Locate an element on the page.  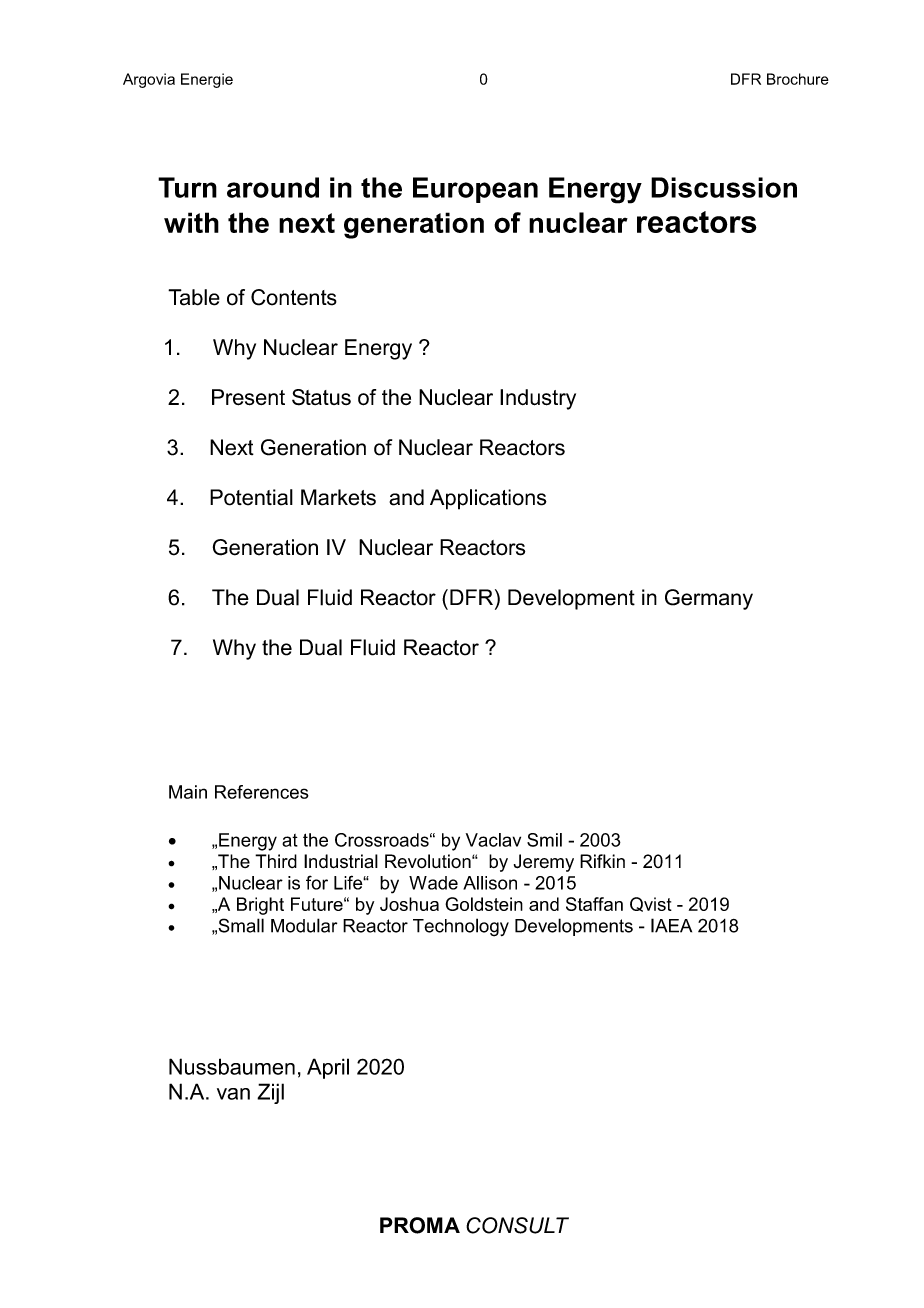
Wade is located at coordinates (433, 883).
